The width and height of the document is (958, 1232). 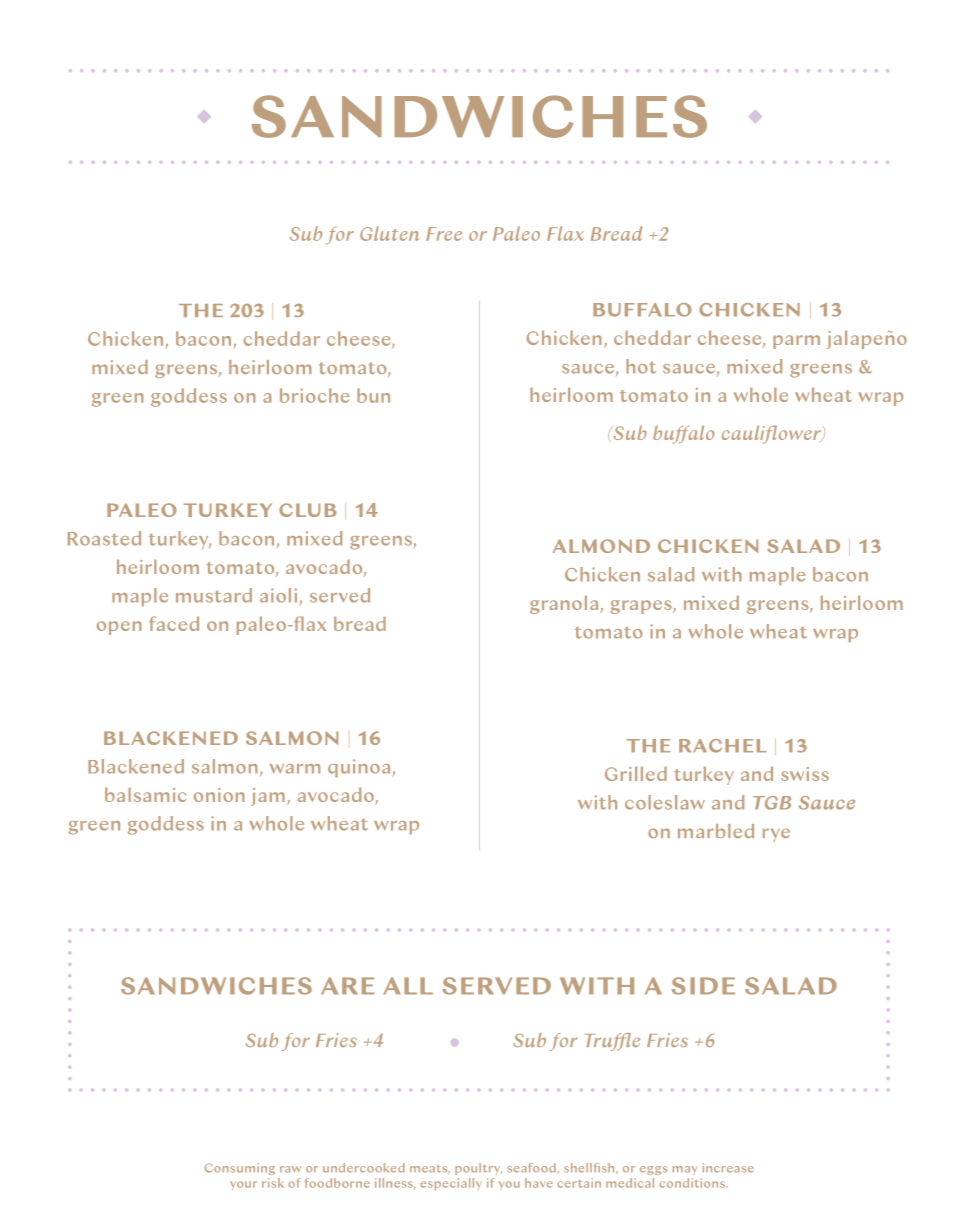 I want to click on faced, so click(x=174, y=623).
